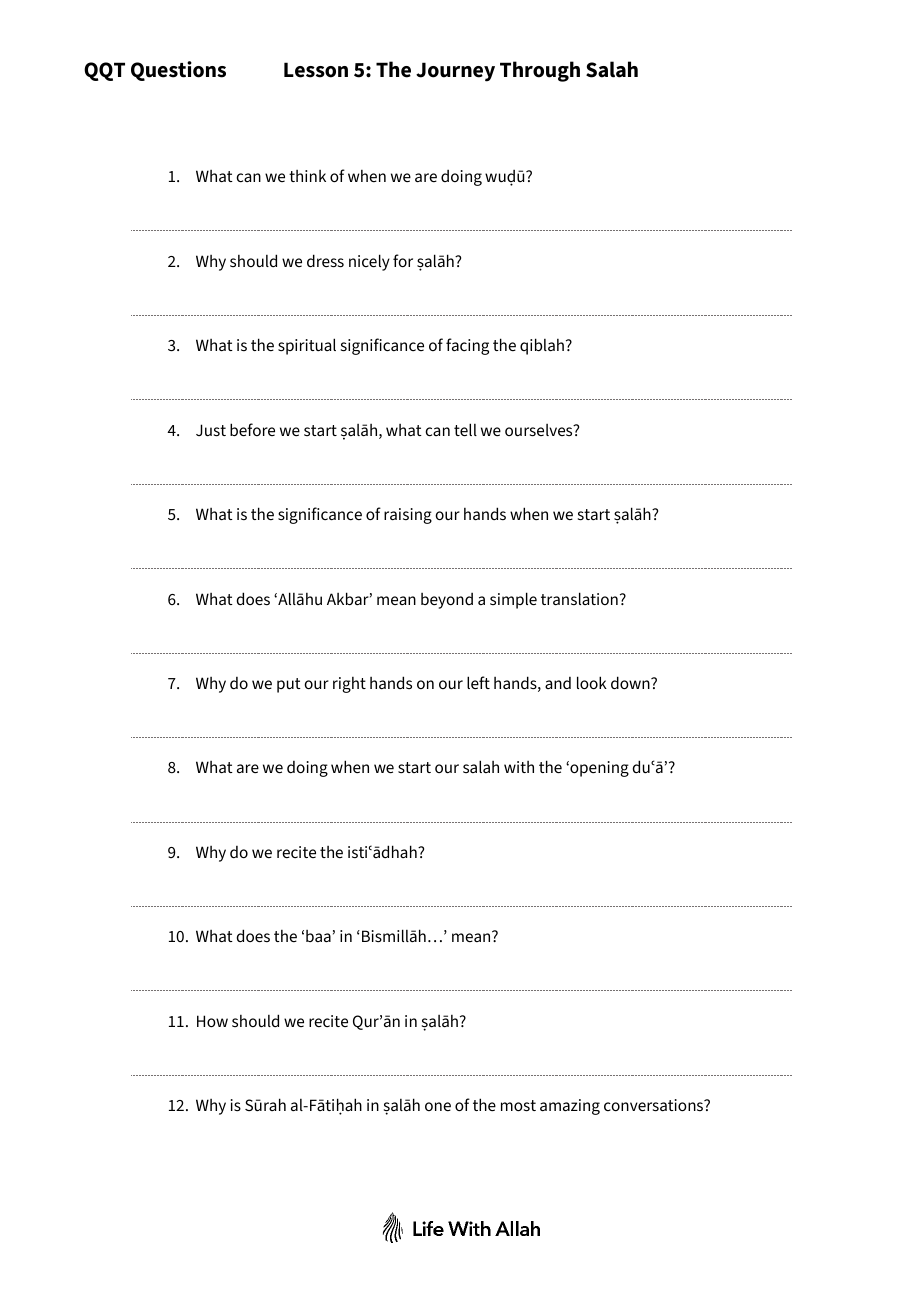 This screenshot has height=1308, width=924. What do you see at coordinates (579, 598) in the screenshot?
I see `translation` at bounding box center [579, 598].
